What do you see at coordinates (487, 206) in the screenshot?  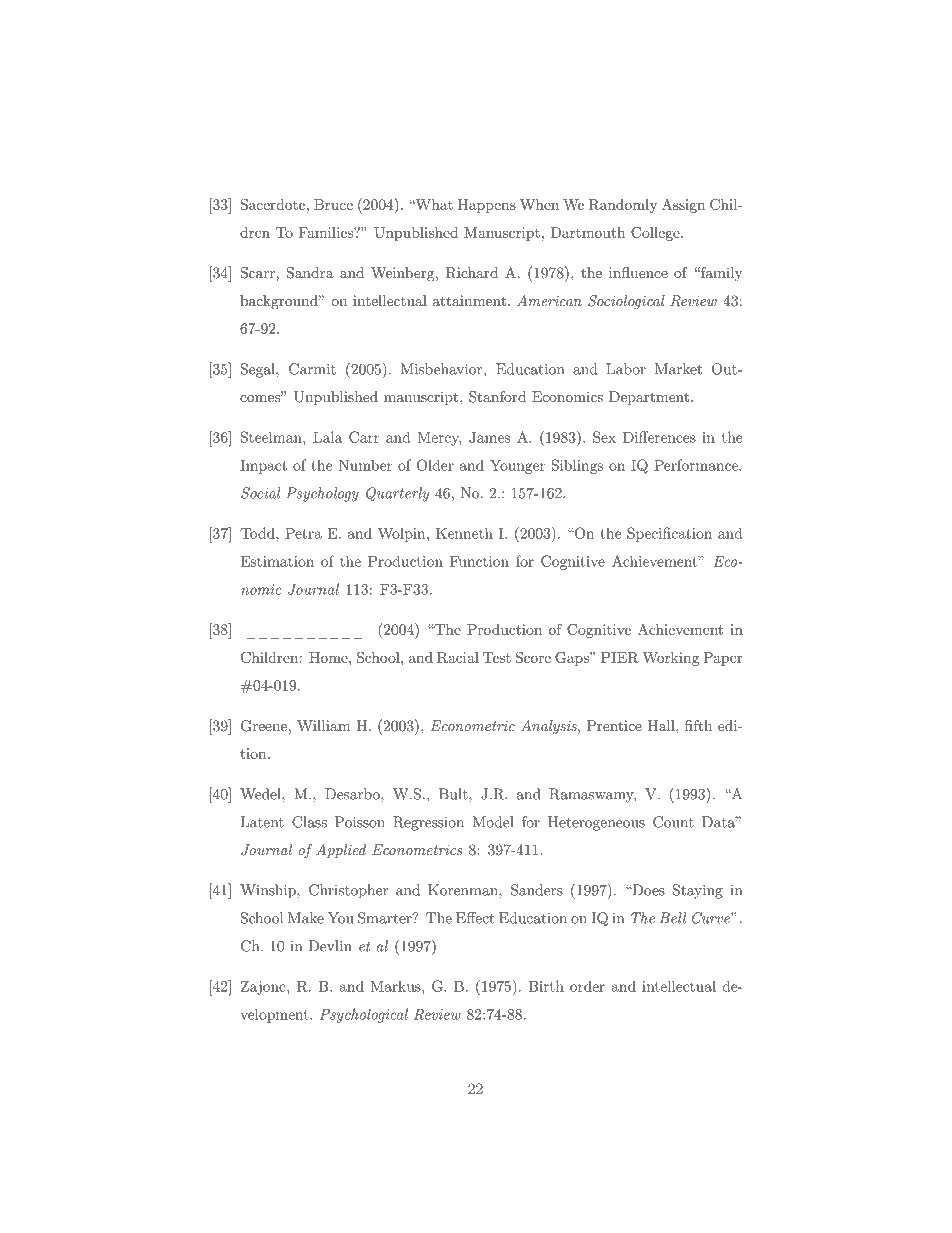 I see `Happens` at bounding box center [487, 206].
